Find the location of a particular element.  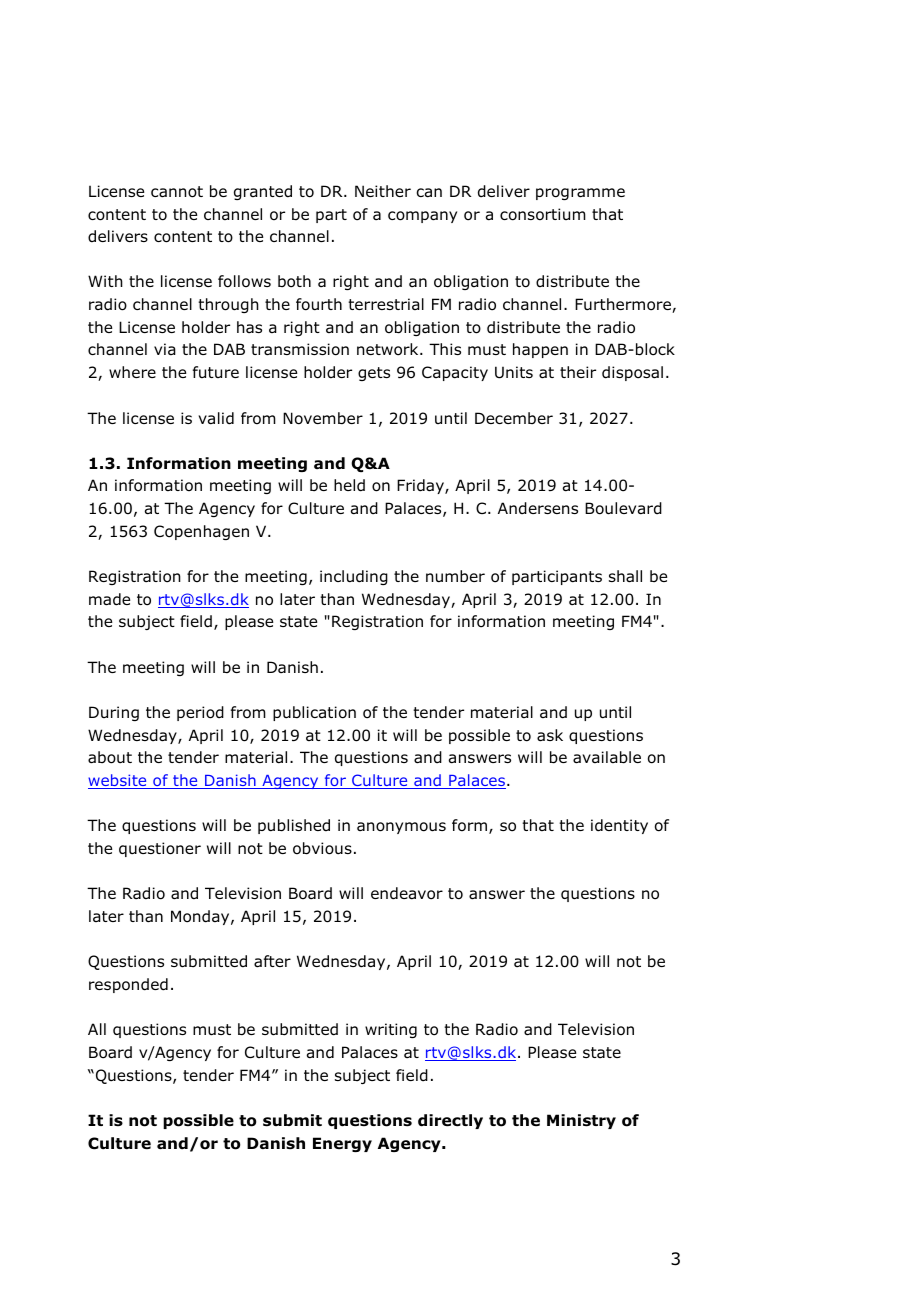

identity is located at coordinates (619, 826).
